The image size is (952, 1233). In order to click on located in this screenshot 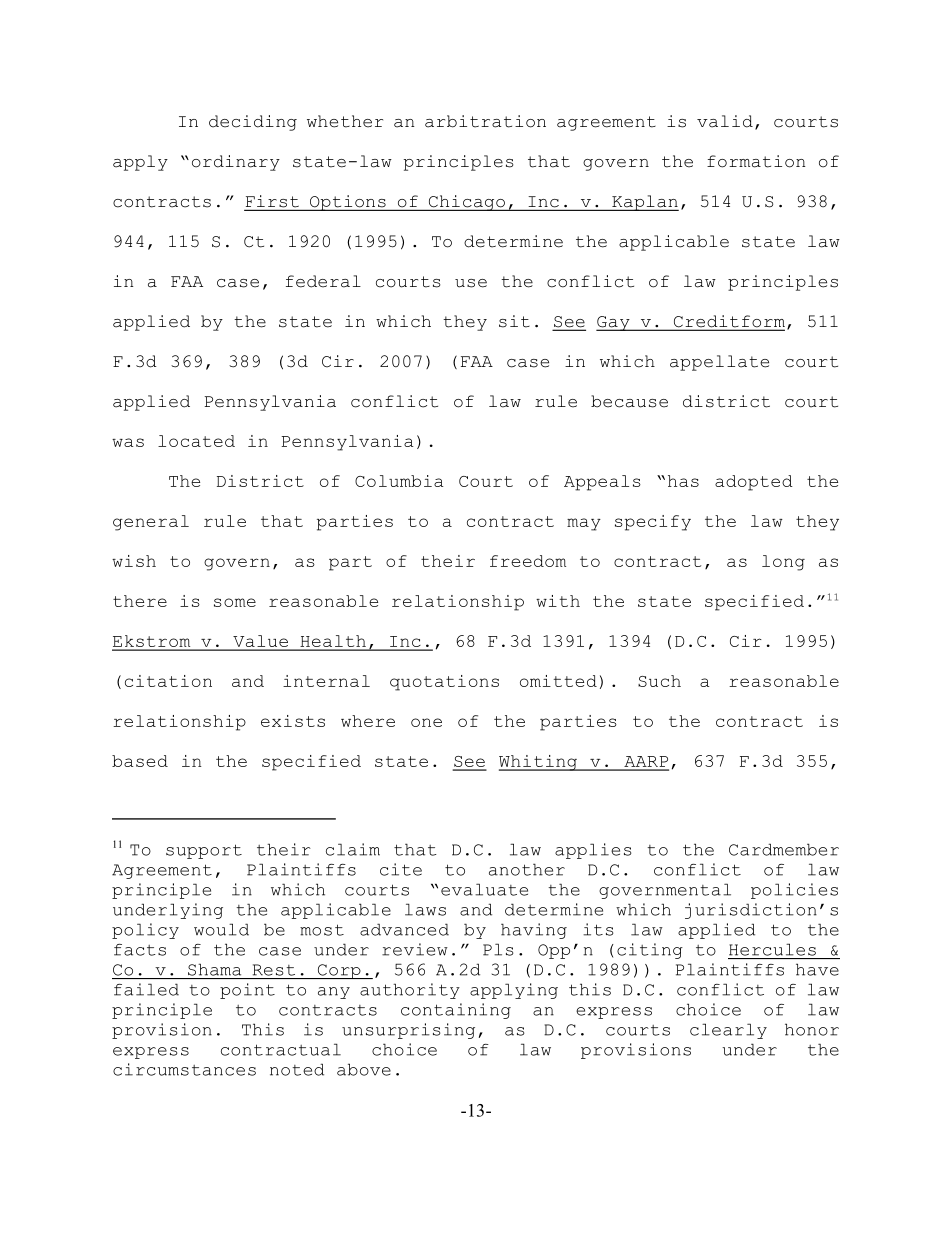, I will do `click(196, 441)`.
